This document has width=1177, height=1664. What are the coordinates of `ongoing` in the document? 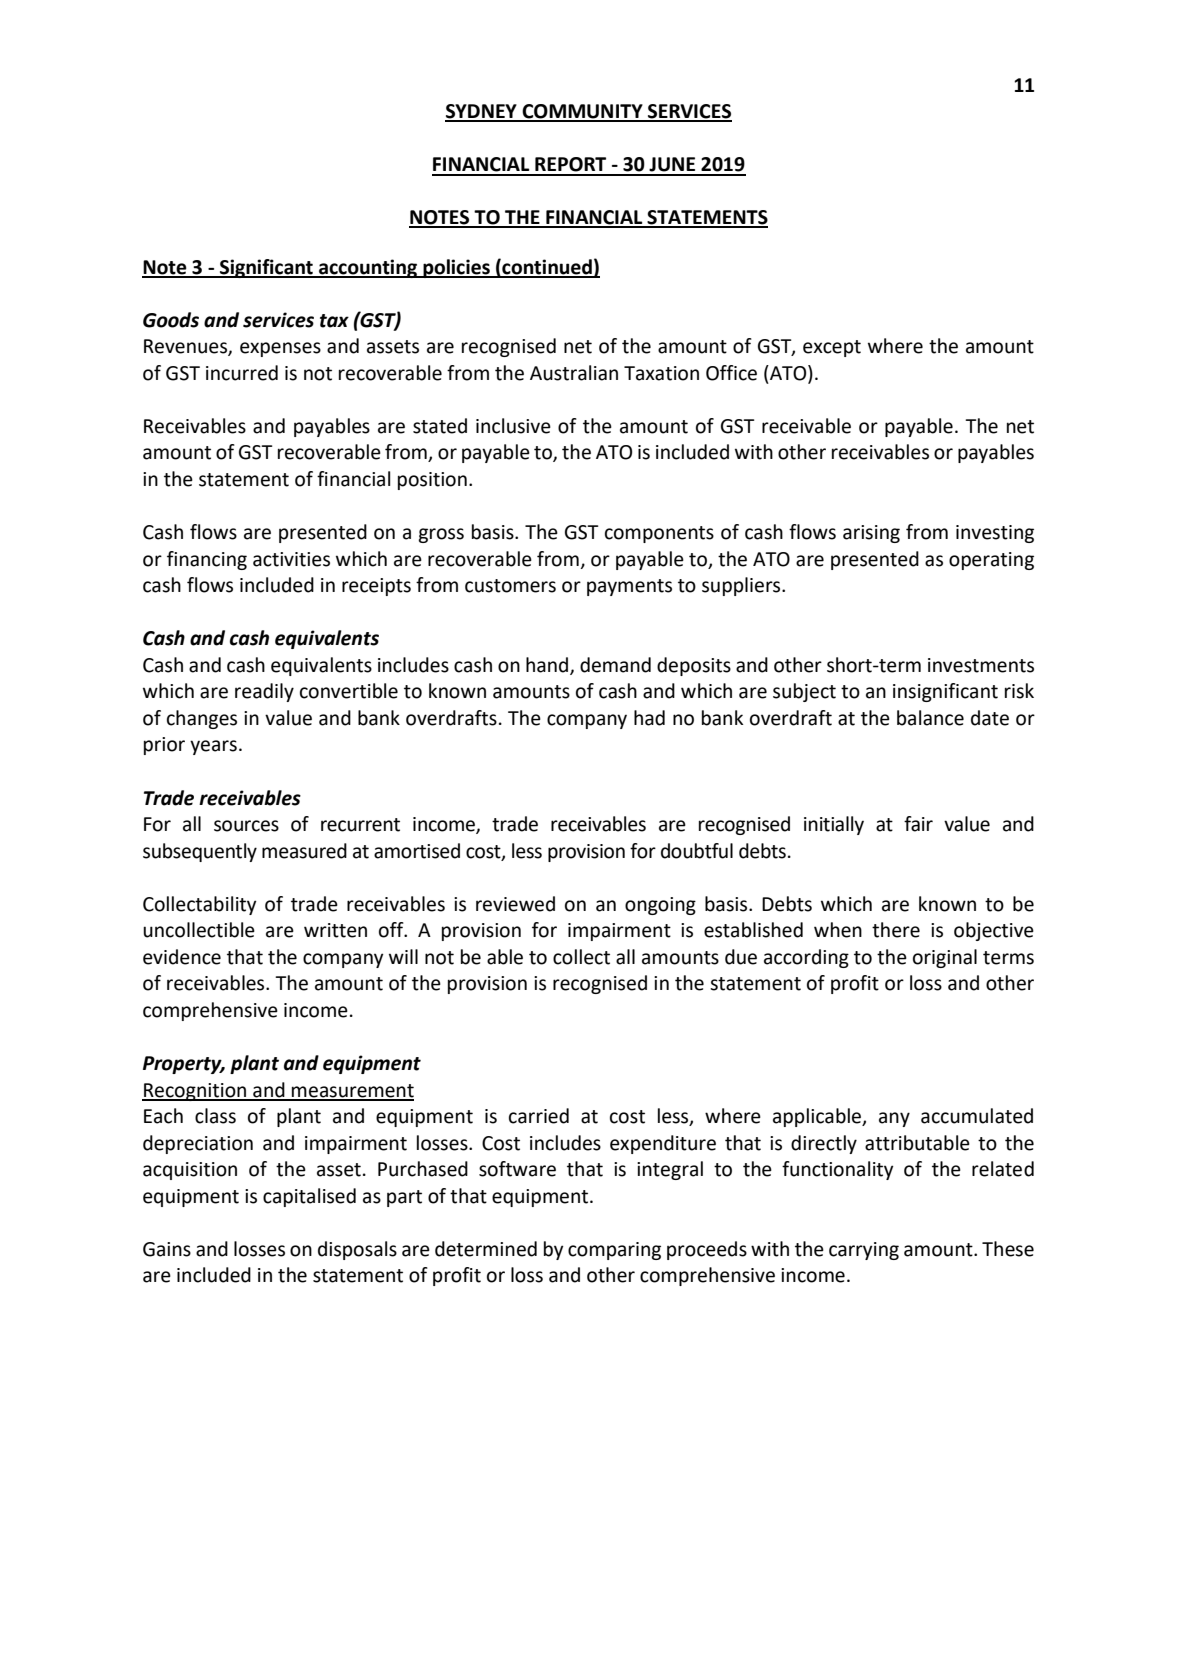 It's located at (660, 906).
